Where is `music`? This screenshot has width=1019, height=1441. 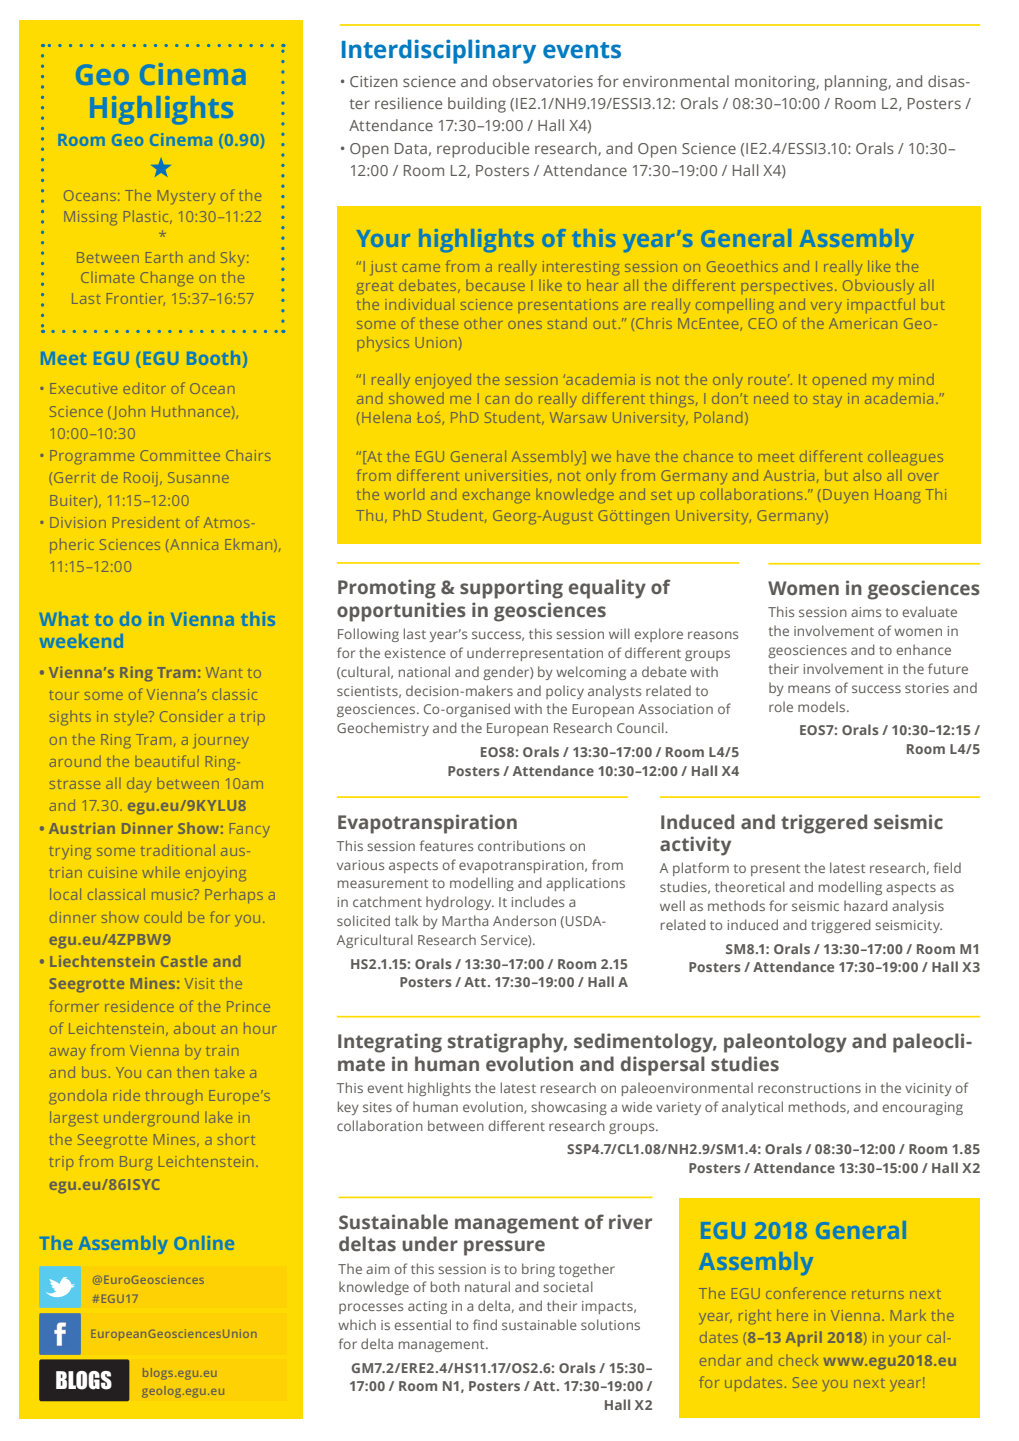 music is located at coordinates (173, 894).
